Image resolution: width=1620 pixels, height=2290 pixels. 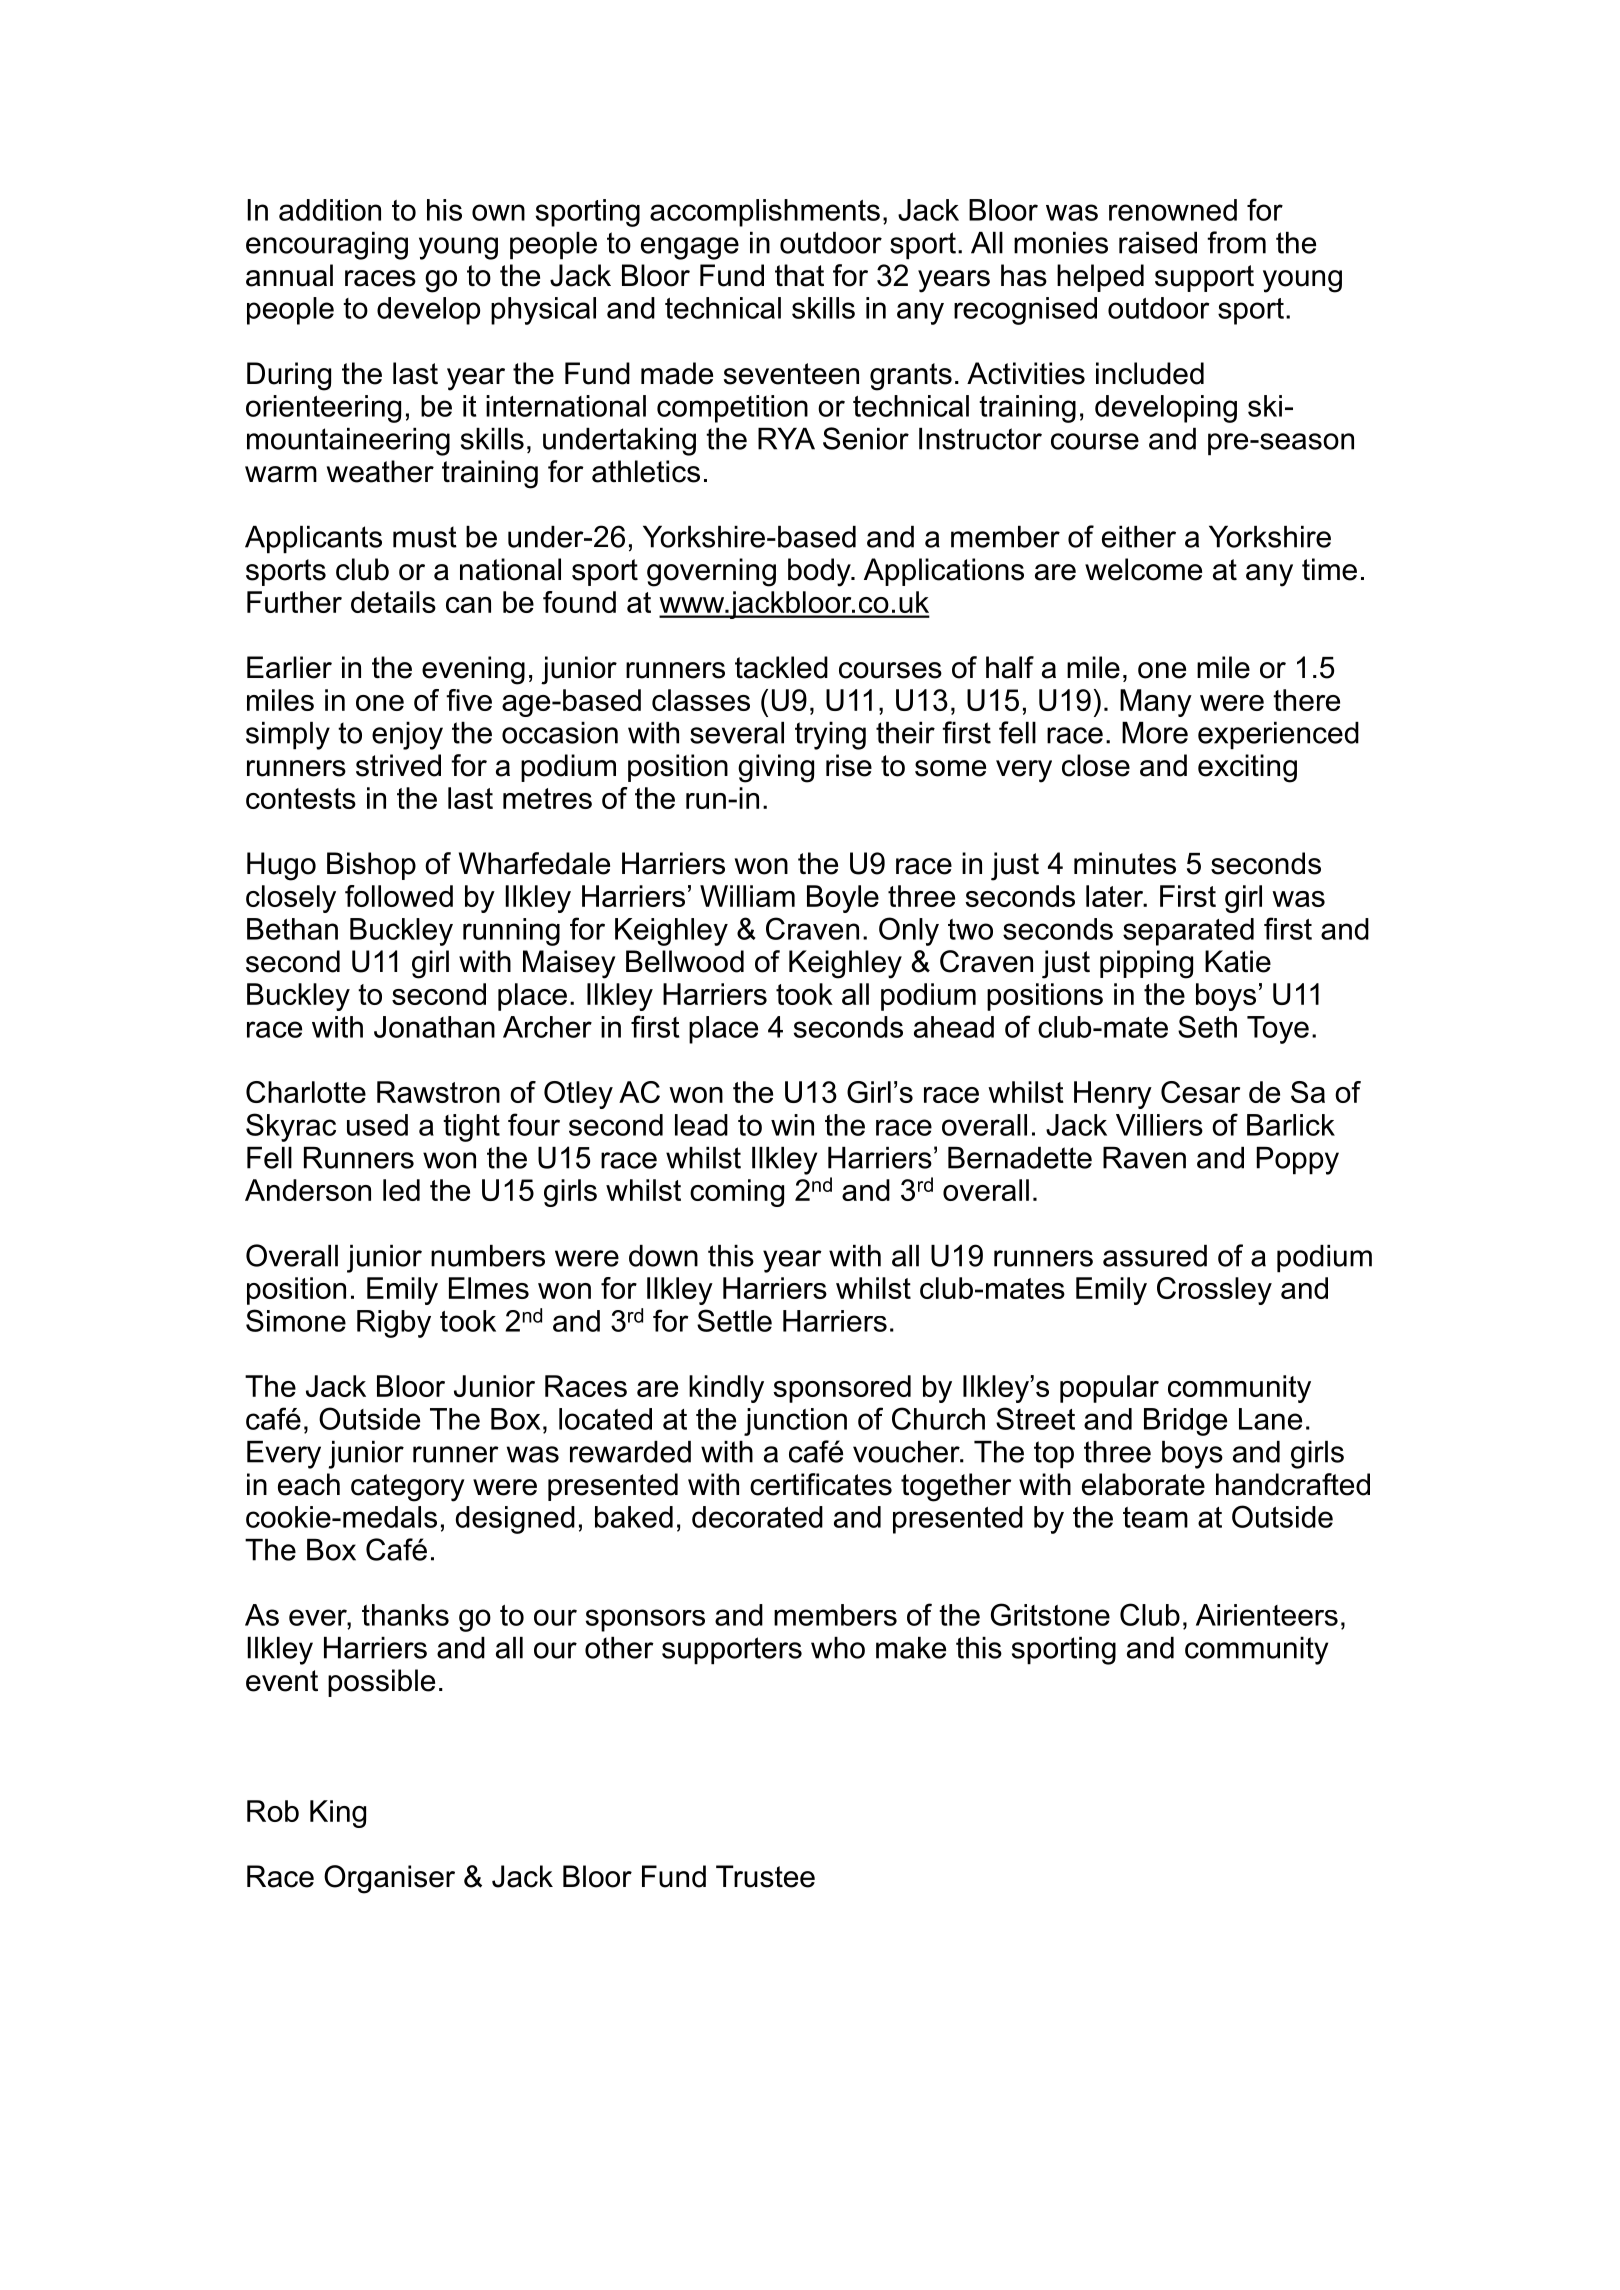 I want to click on details, so click(x=393, y=602).
